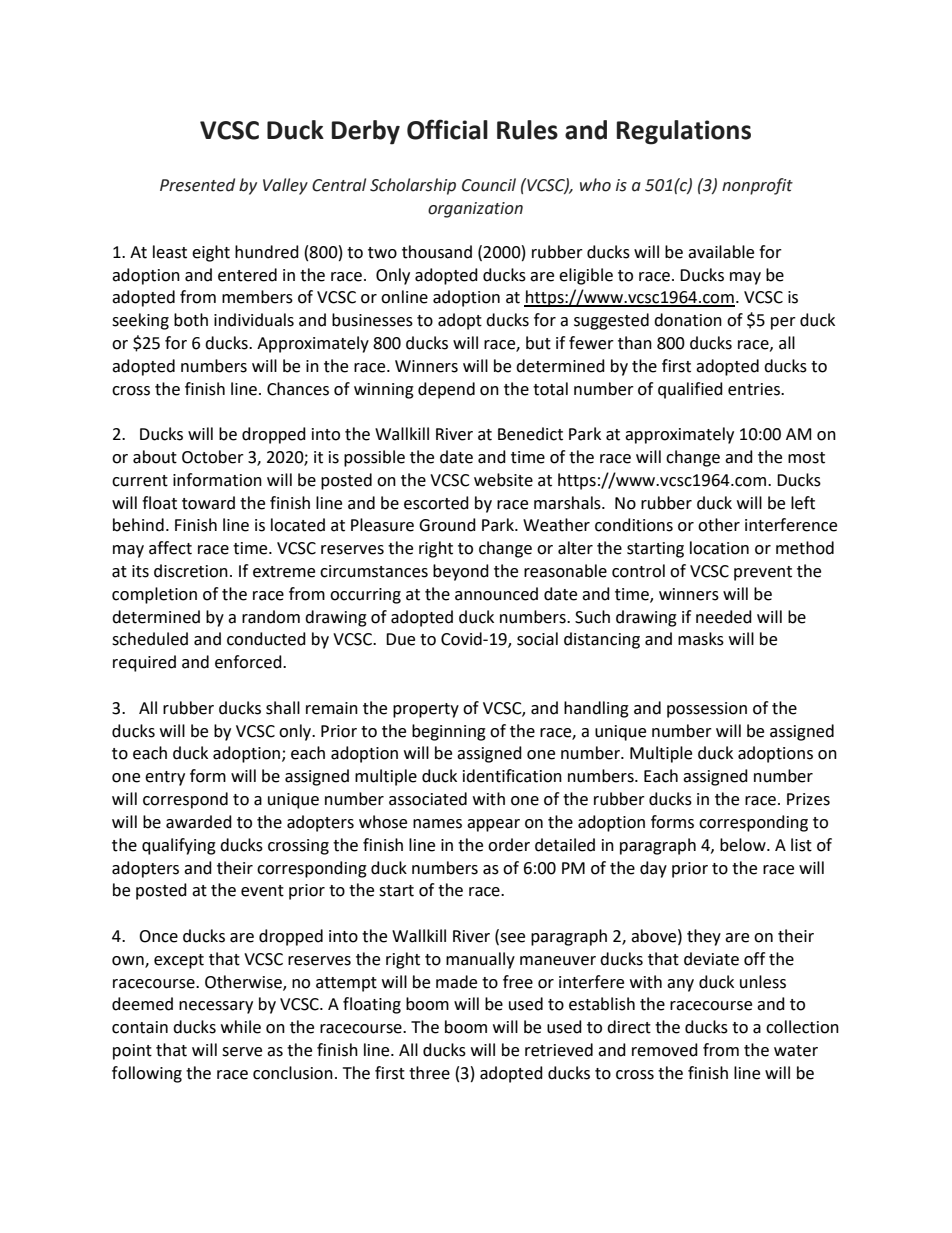 The image size is (952, 1233). I want to click on both, so click(191, 320).
